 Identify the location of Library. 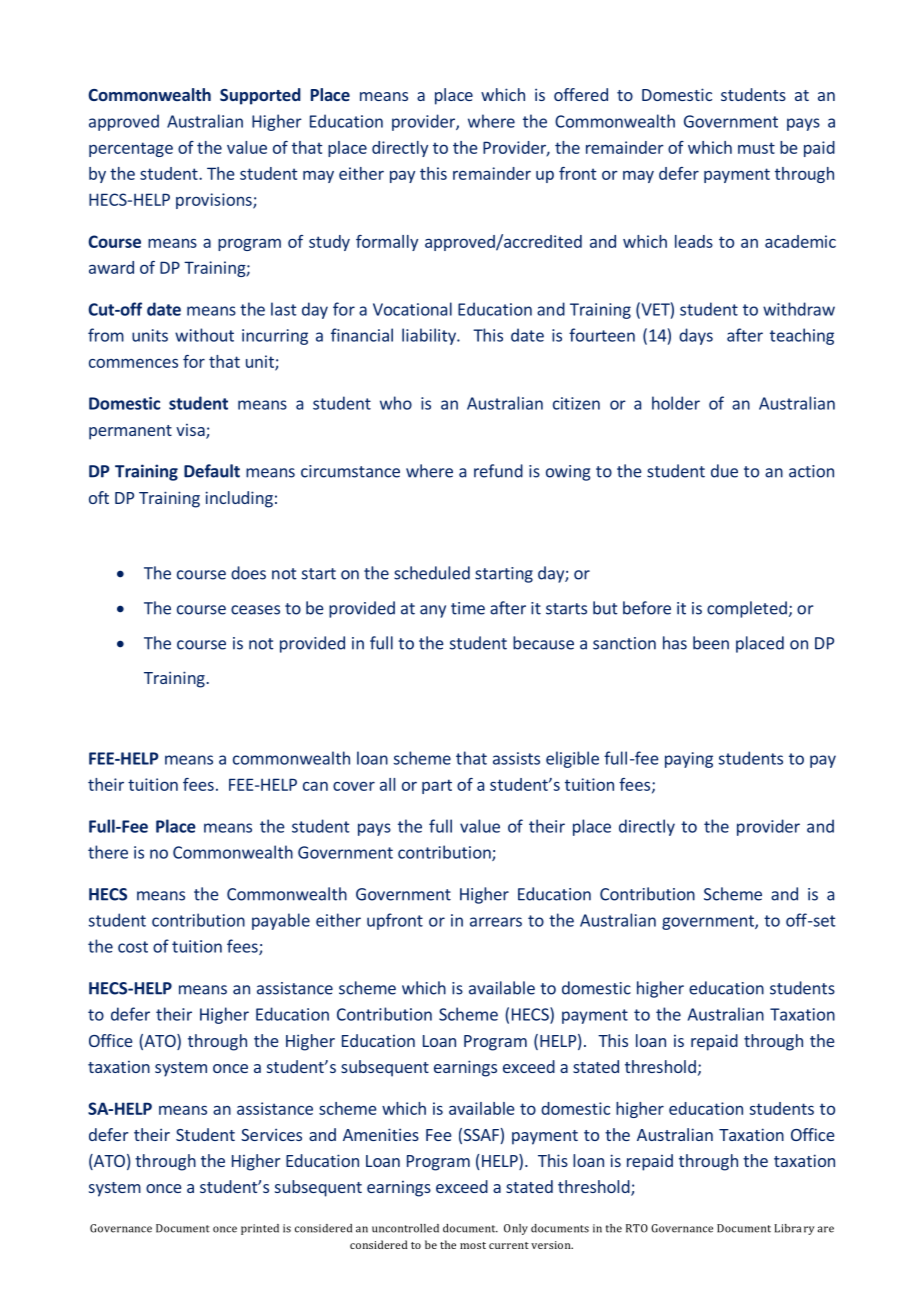
(794, 1229).
